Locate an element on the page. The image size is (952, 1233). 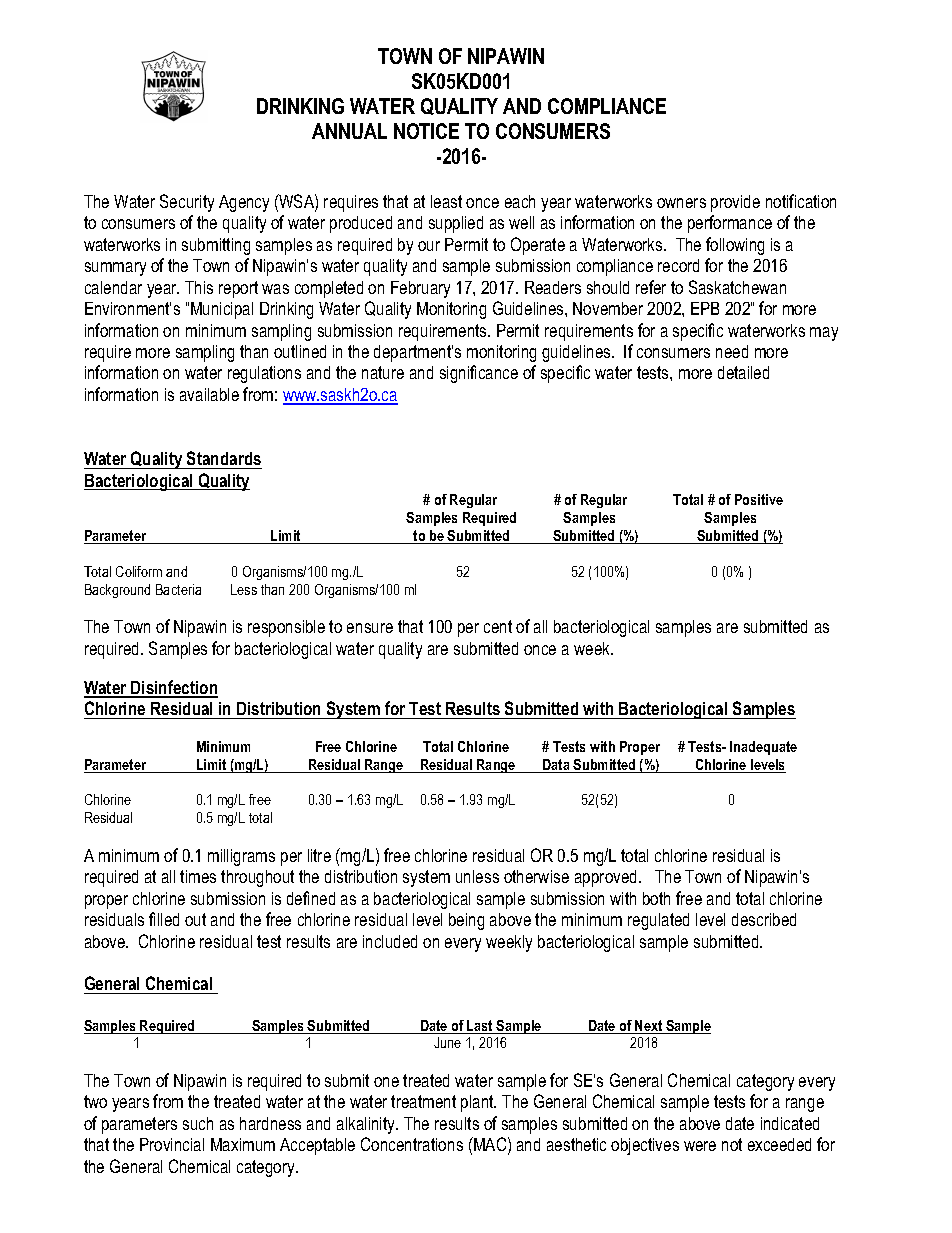
such is located at coordinates (198, 1123).
